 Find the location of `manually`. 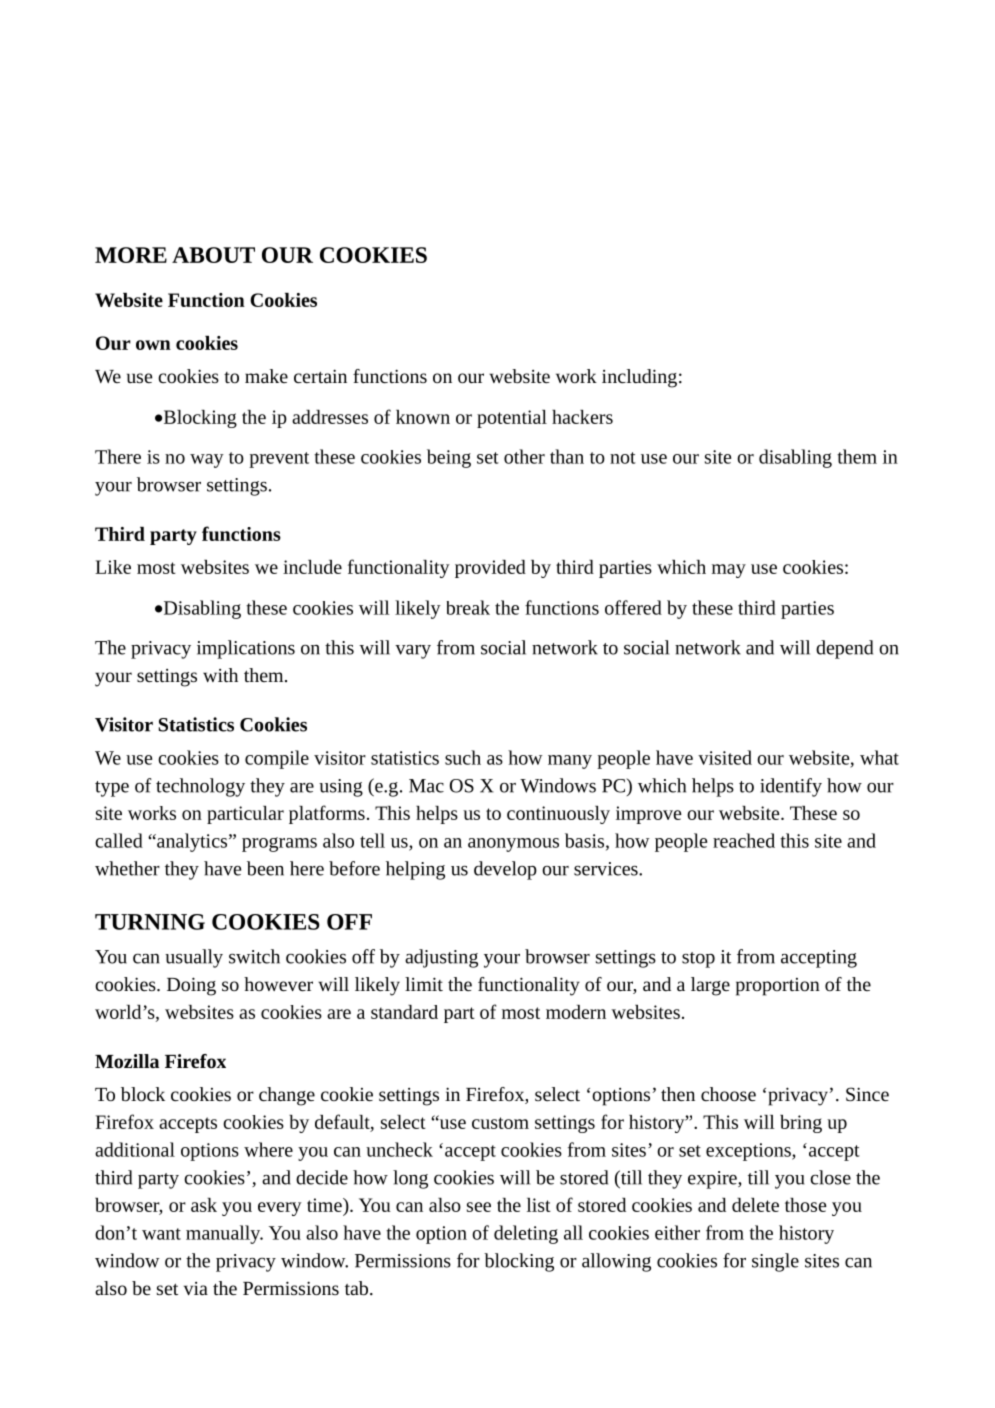

manually is located at coordinates (224, 1234).
